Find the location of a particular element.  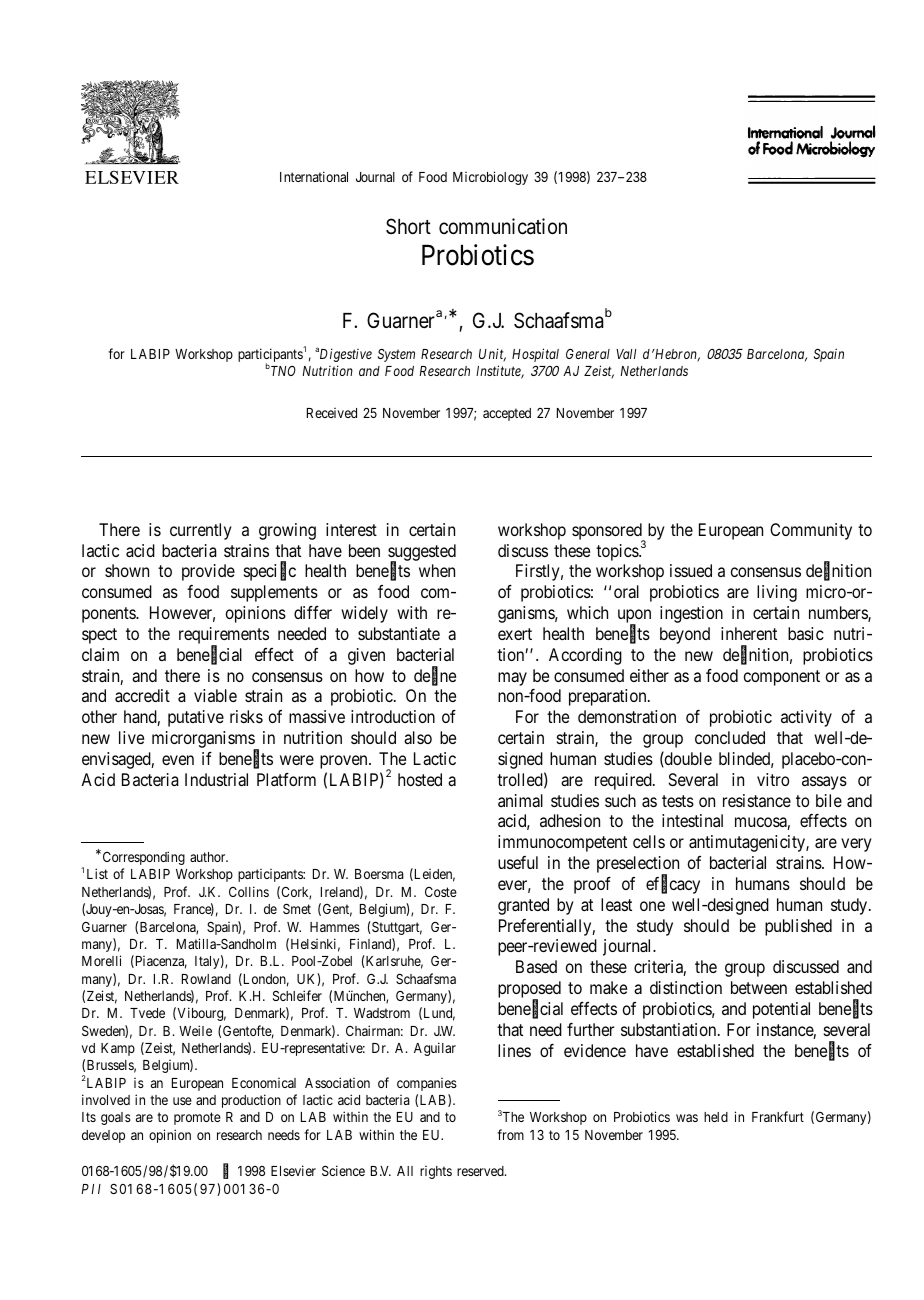

Short is located at coordinates (408, 226).
